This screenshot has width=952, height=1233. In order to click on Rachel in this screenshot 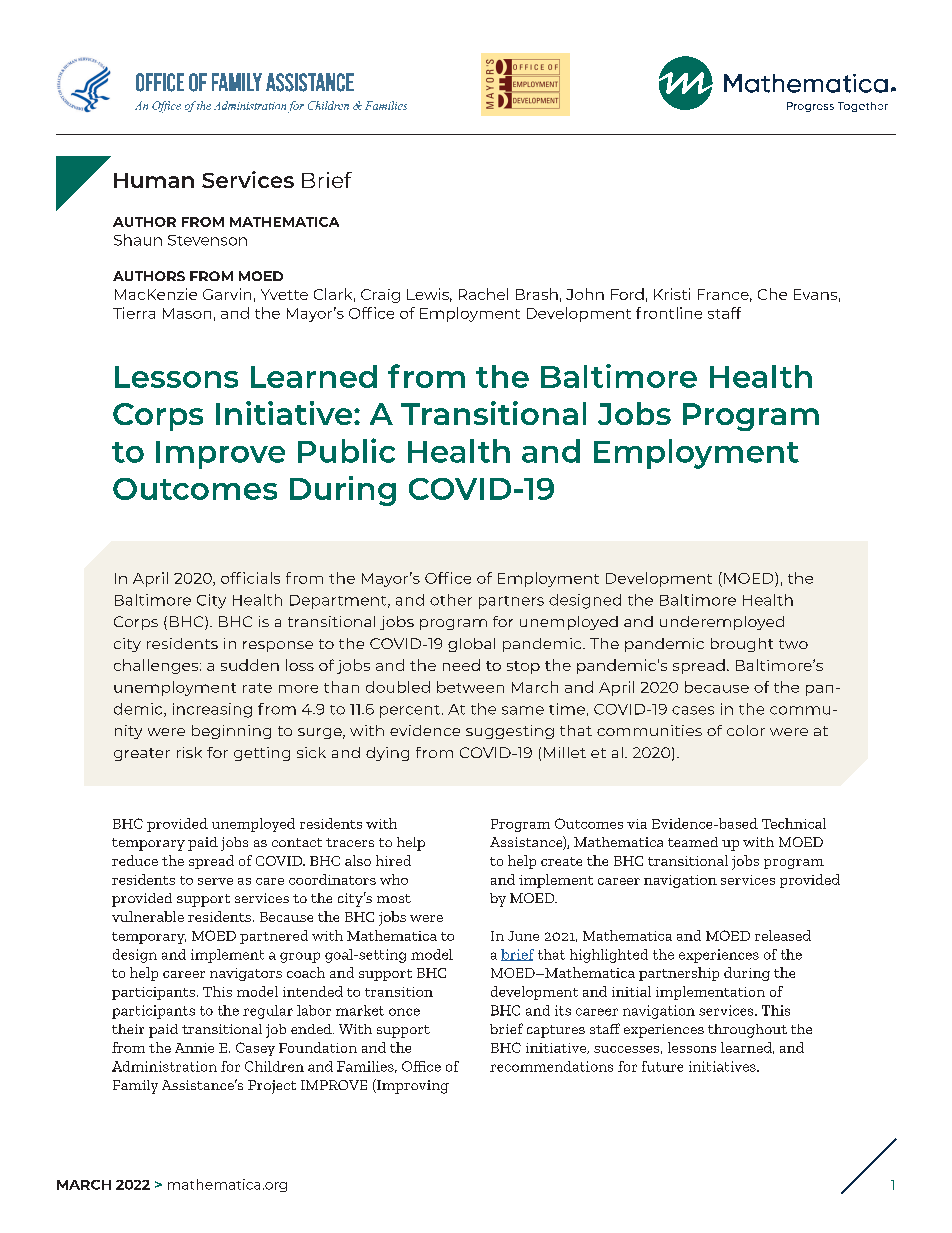, I will do `click(483, 294)`.
